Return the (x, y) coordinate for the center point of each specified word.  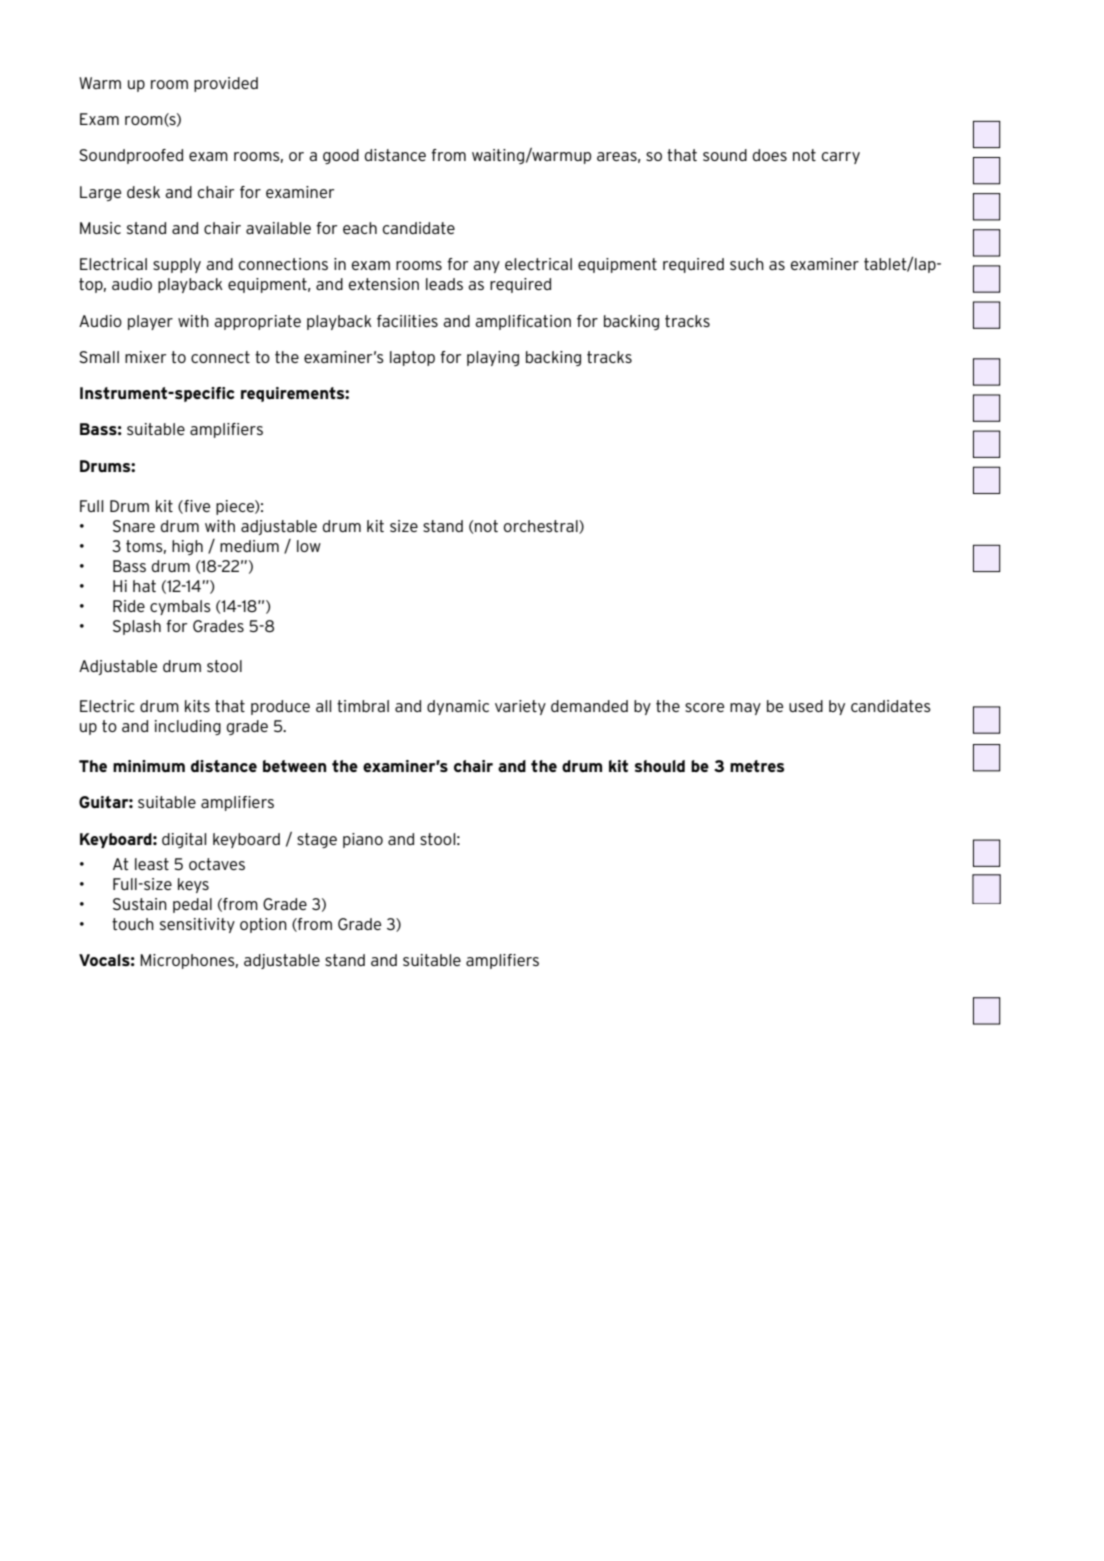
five (196, 507)
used (806, 706)
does (770, 155)
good (341, 156)
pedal (192, 905)
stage (317, 840)
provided (226, 84)
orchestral (542, 527)
